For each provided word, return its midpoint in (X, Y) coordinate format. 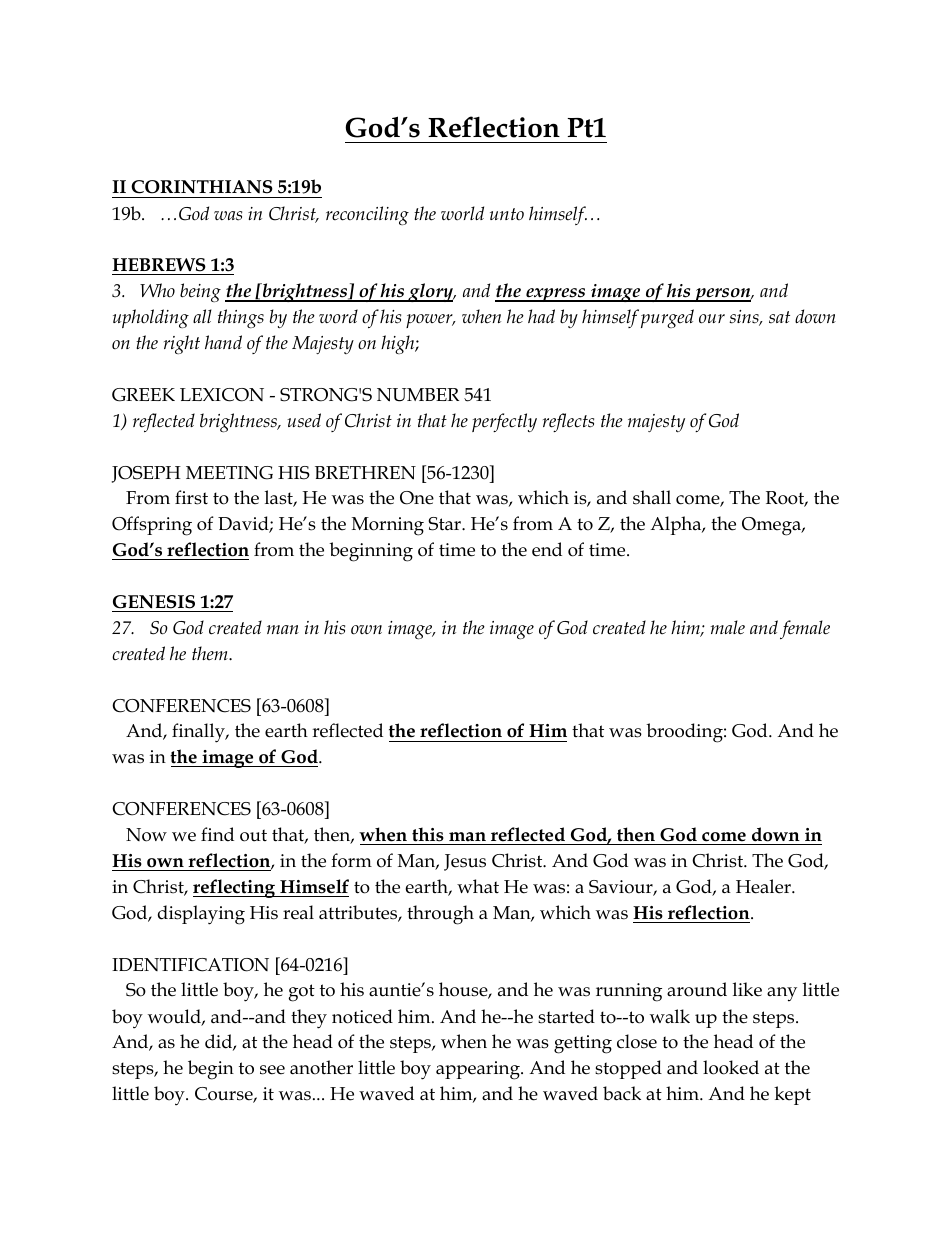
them (211, 653)
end (547, 549)
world (462, 213)
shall (652, 497)
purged (667, 318)
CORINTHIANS (202, 187)
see (272, 1070)
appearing (479, 1070)
